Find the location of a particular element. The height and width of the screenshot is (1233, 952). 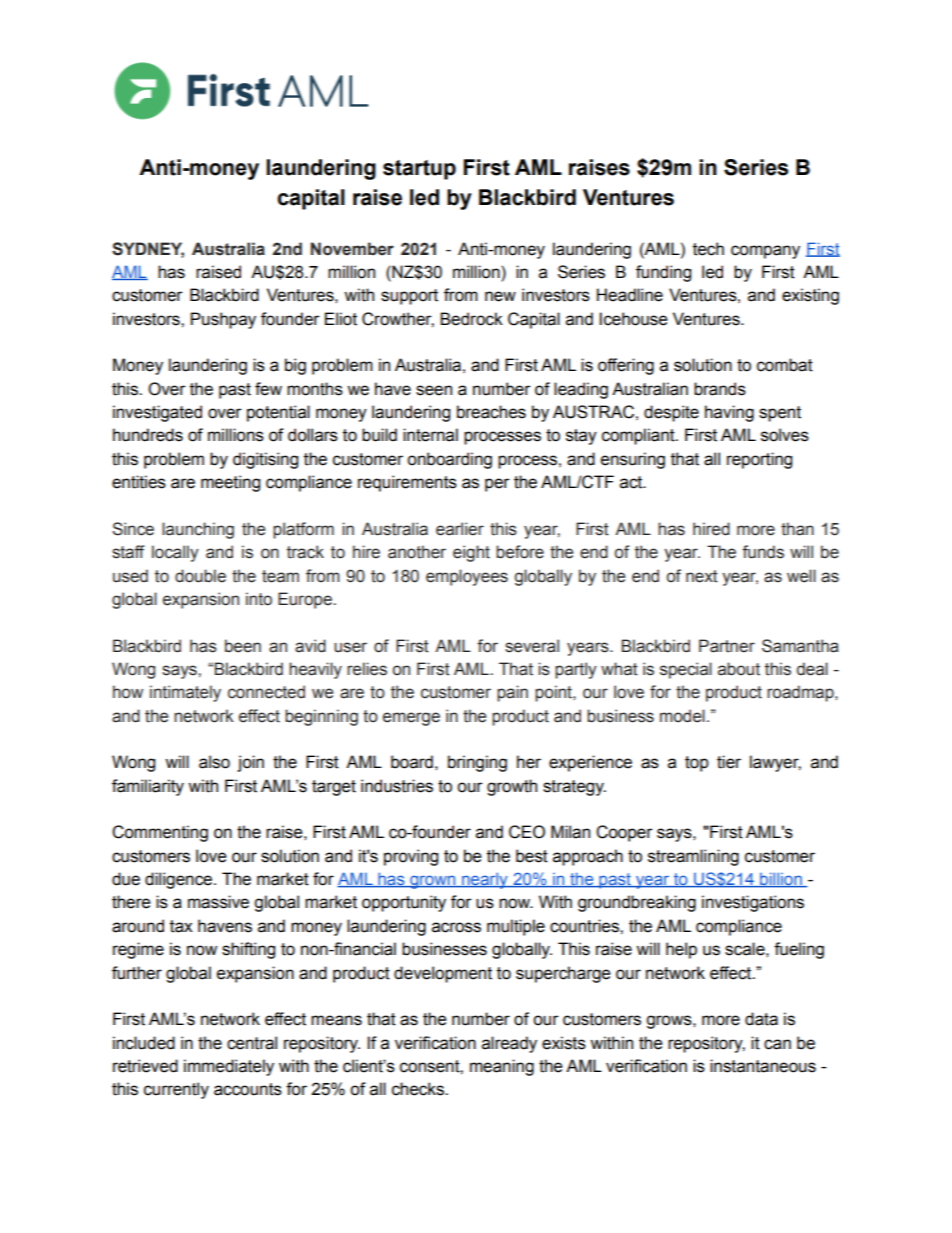

startup is located at coordinates (419, 170).
